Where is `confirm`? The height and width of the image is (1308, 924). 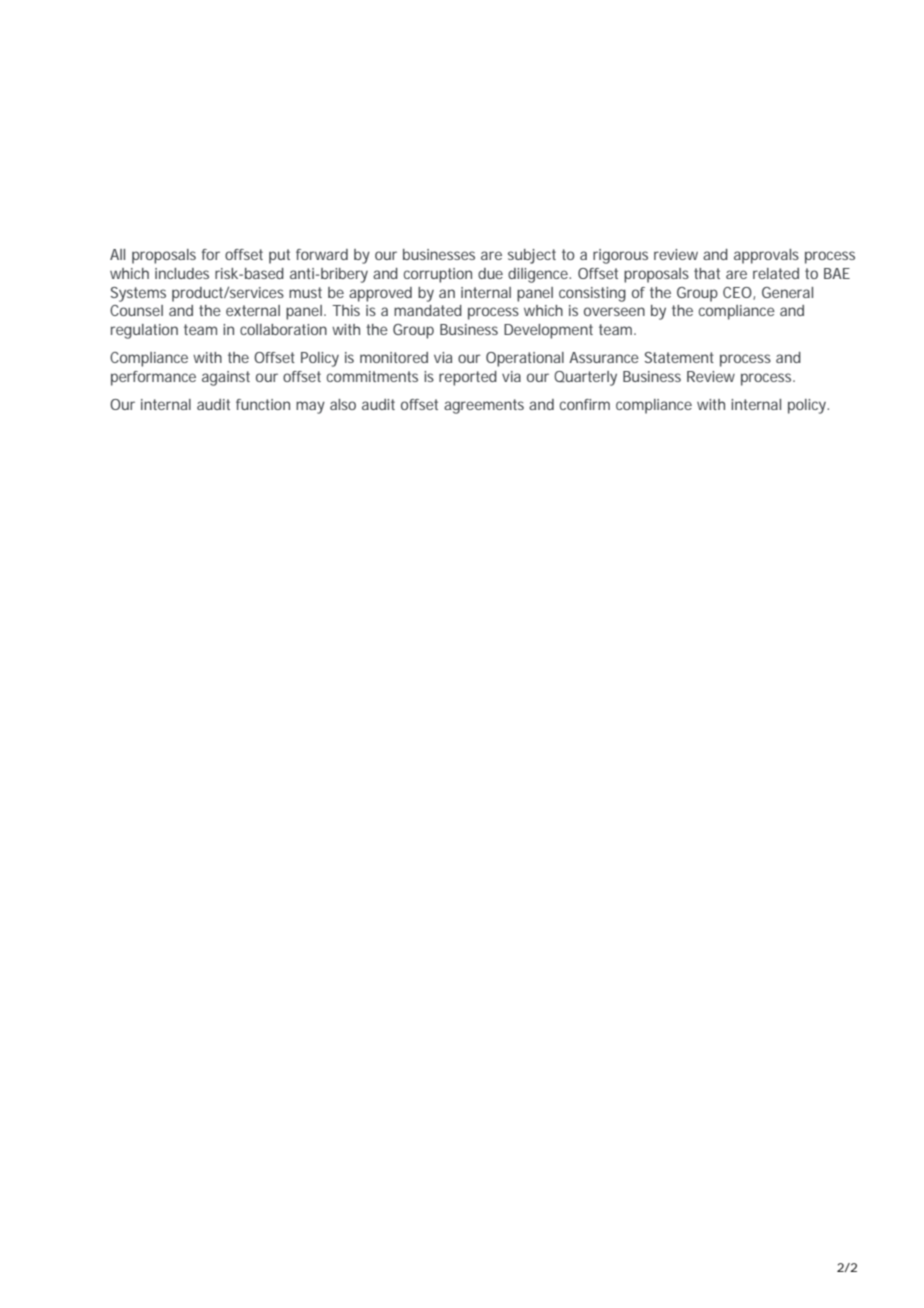 confirm is located at coordinates (585, 404).
